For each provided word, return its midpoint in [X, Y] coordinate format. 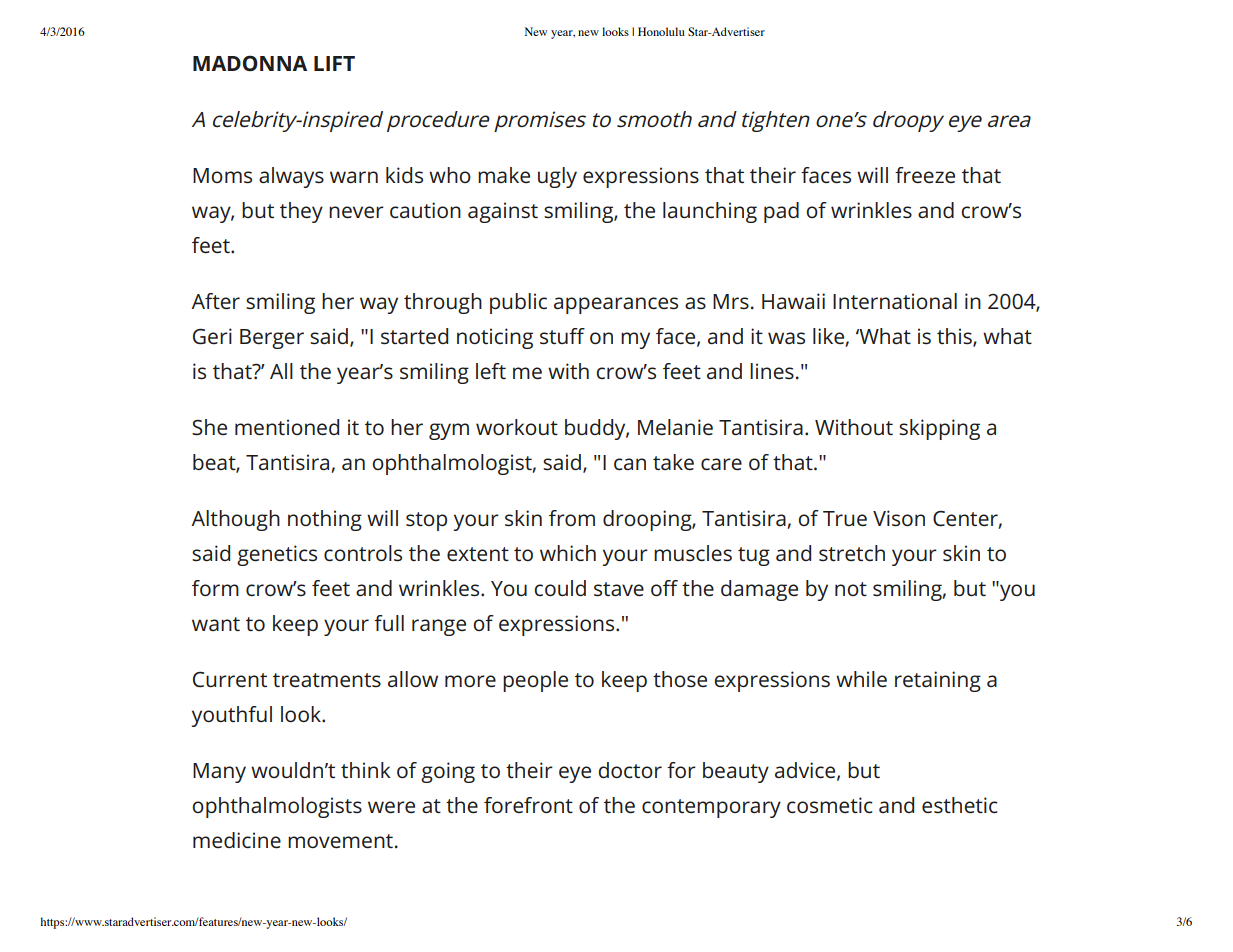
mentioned [287, 427]
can [630, 464]
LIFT [334, 63]
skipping [939, 429]
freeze [925, 175]
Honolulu [661, 31]
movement [340, 841]
